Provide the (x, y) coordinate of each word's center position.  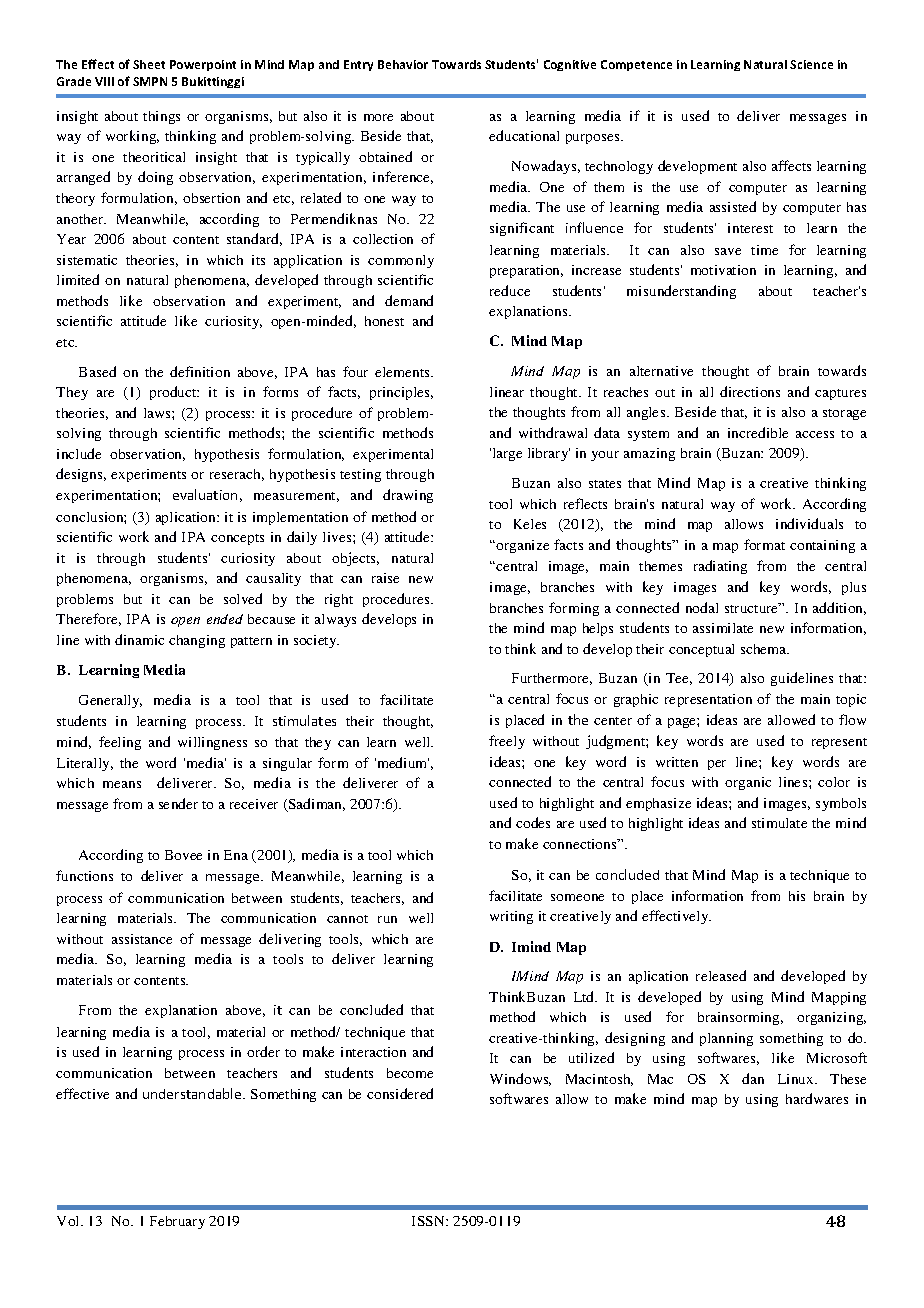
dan (753, 1078)
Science (811, 64)
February (177, 1222)
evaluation (205, 494)
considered (400, 1093)
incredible (758, 432)
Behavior (403, 64)
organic (748, 783)
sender (178, 803)
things (161, 117)
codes (533, 822)
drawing (408, 496)
